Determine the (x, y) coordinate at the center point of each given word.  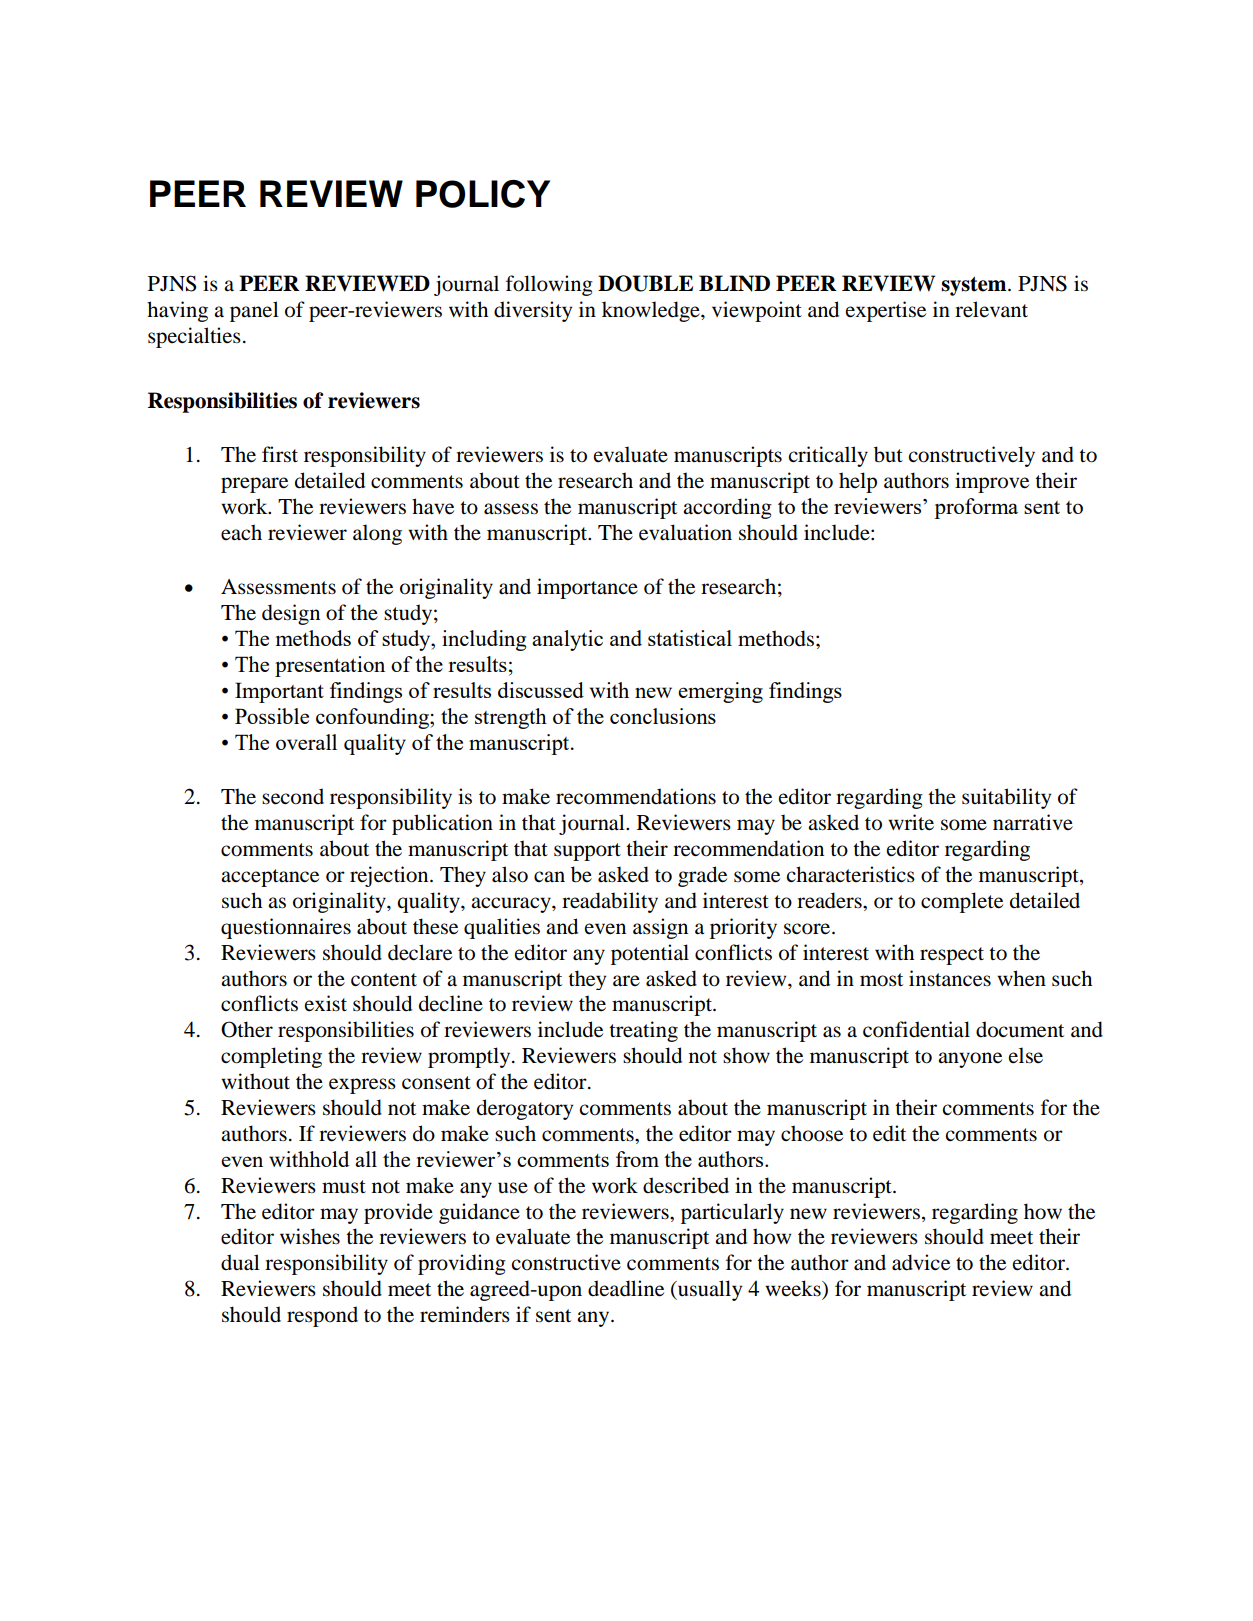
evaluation (685, 532)
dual (240, 1262)
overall (306, 742)
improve (992, 482)
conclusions (663, 716)
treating (643, 1031)
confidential (916, 1029)
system (975, 286)
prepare (254, 485)
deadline (626, 1288)
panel (254, 311)
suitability (1006, 798)
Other (247, 1029)
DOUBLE (645, 283)
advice (921, 1262)
